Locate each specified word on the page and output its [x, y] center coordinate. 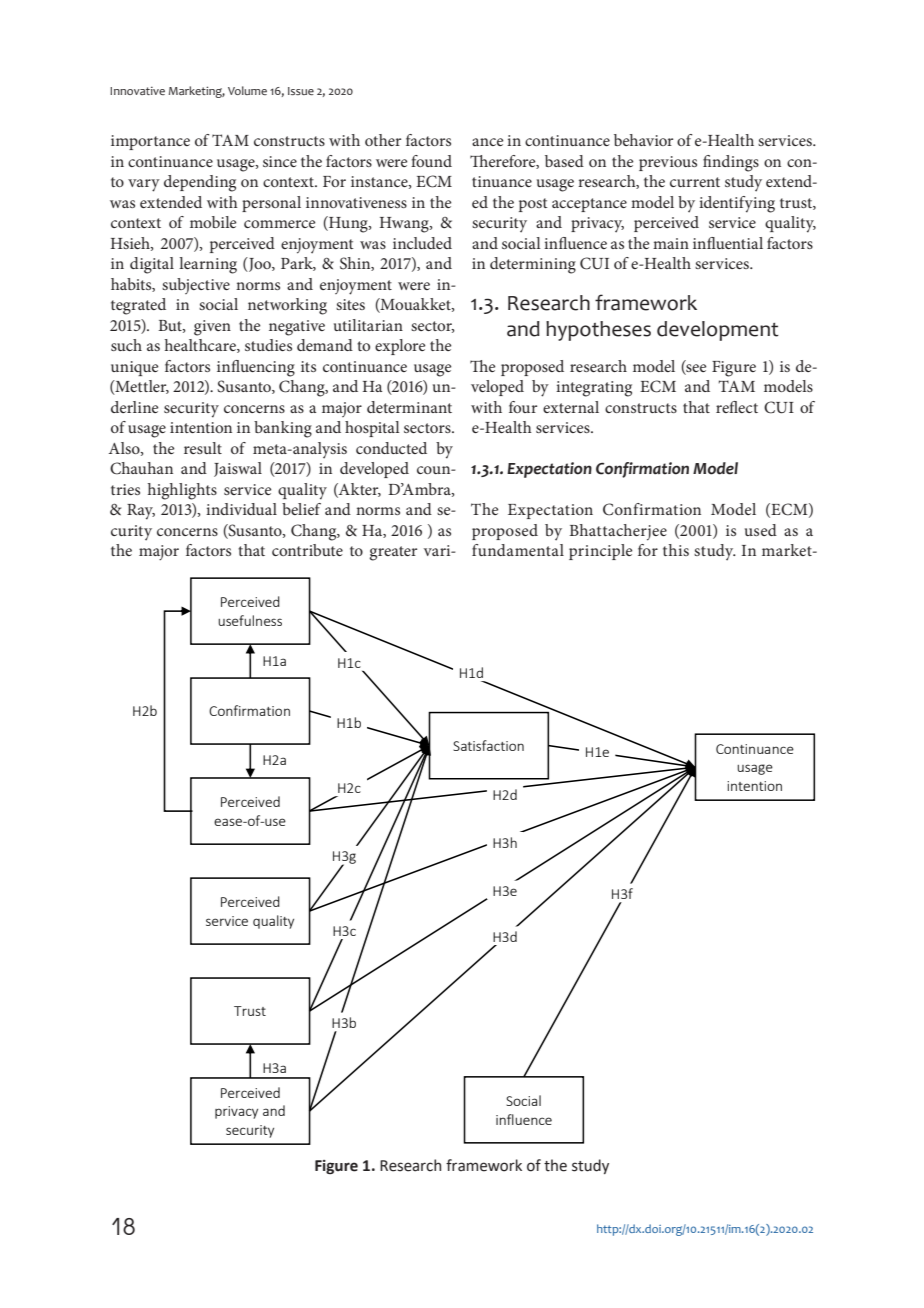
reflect [737, 407]
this [676, 550]
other [383, 140]
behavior [643, 140]
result [203, 448]
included [422, 243]
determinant [409, 407]
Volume [247, 90]
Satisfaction [488, 745]
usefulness [250, 620]
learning [208, 265]
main [671, 243]
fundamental [518, 550]
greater [393, 553]
